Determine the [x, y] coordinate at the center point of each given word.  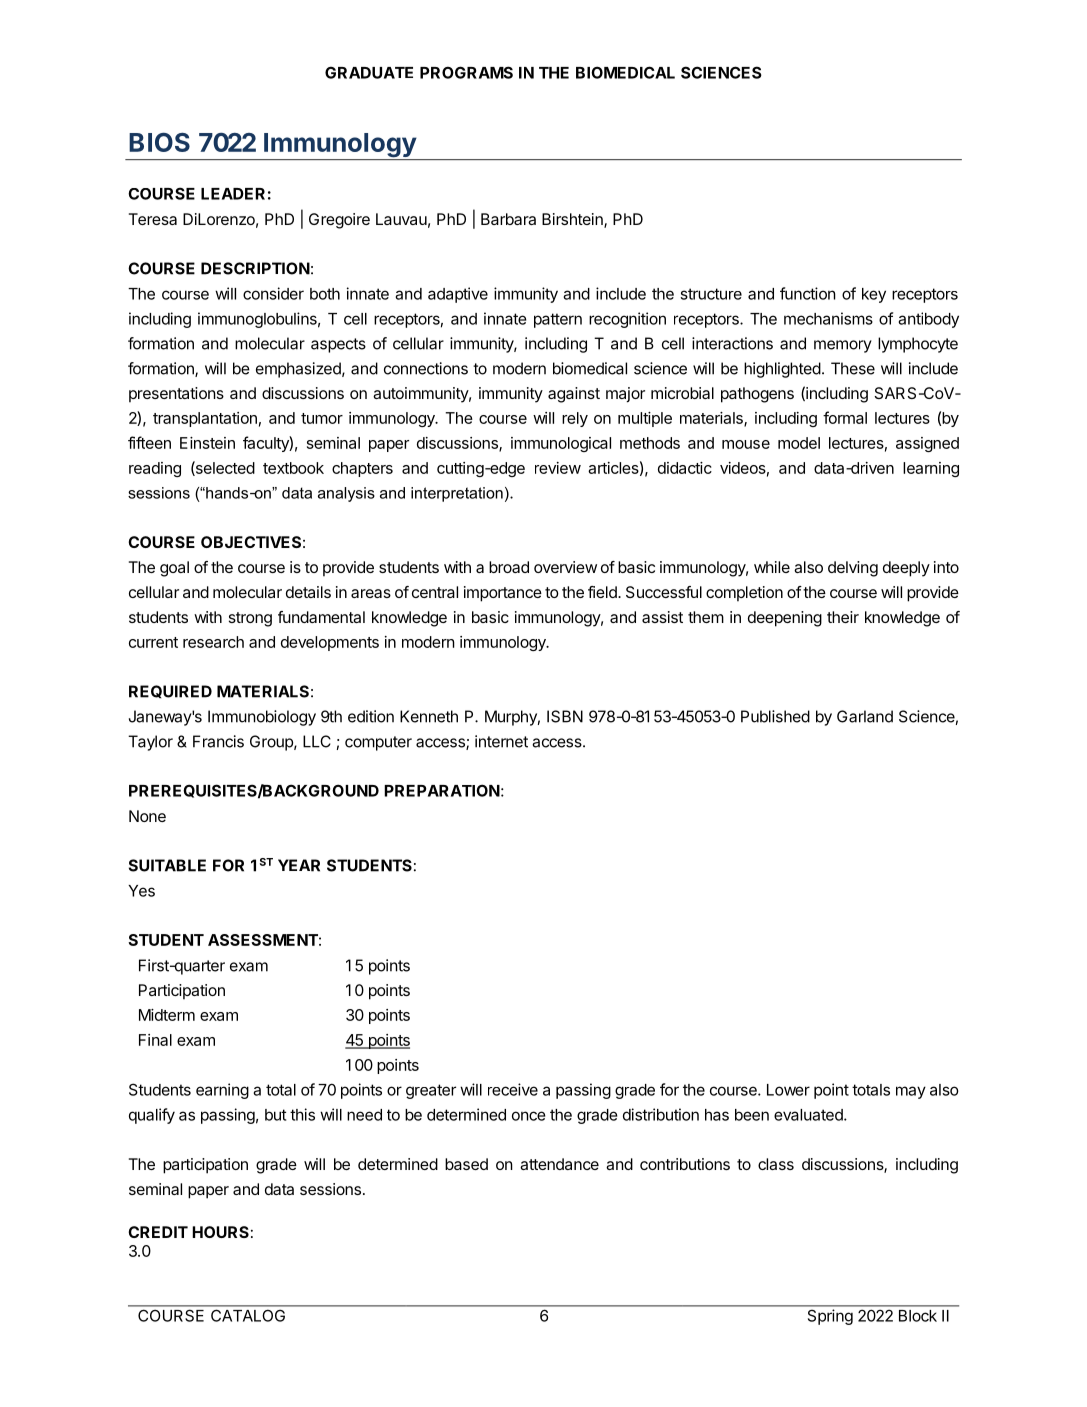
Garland [865, 716]
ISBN [565, 716]
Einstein [207, 443]
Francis [218, 741]
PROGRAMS [466, 72]
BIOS [159, 142]
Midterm [167, 1015]
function [808, 293]
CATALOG [248, 1316]
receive [513, 1089]
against [574, 395]
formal [845, 417]
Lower [788, 1090]
